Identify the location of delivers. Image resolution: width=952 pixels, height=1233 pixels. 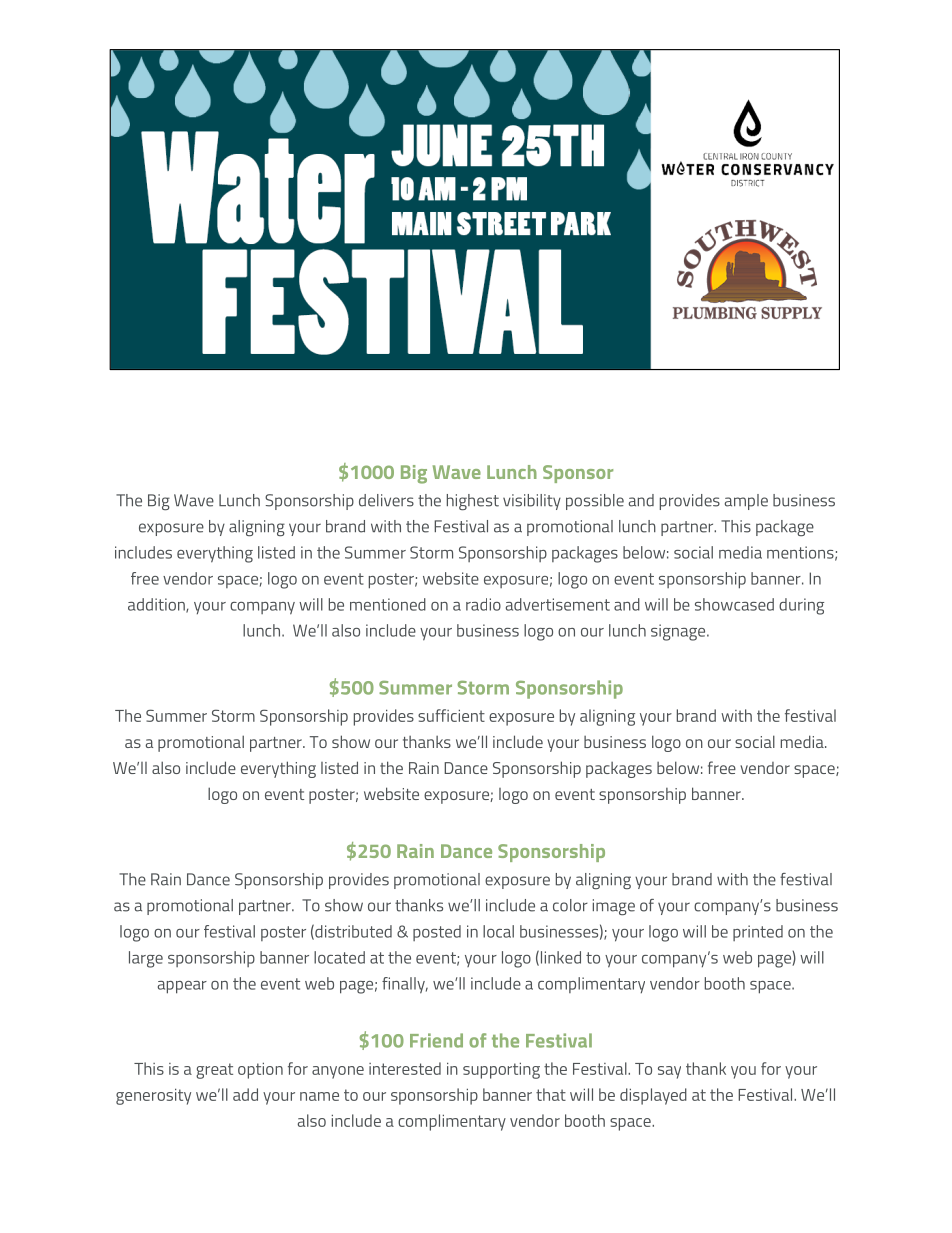
(386, 500).
